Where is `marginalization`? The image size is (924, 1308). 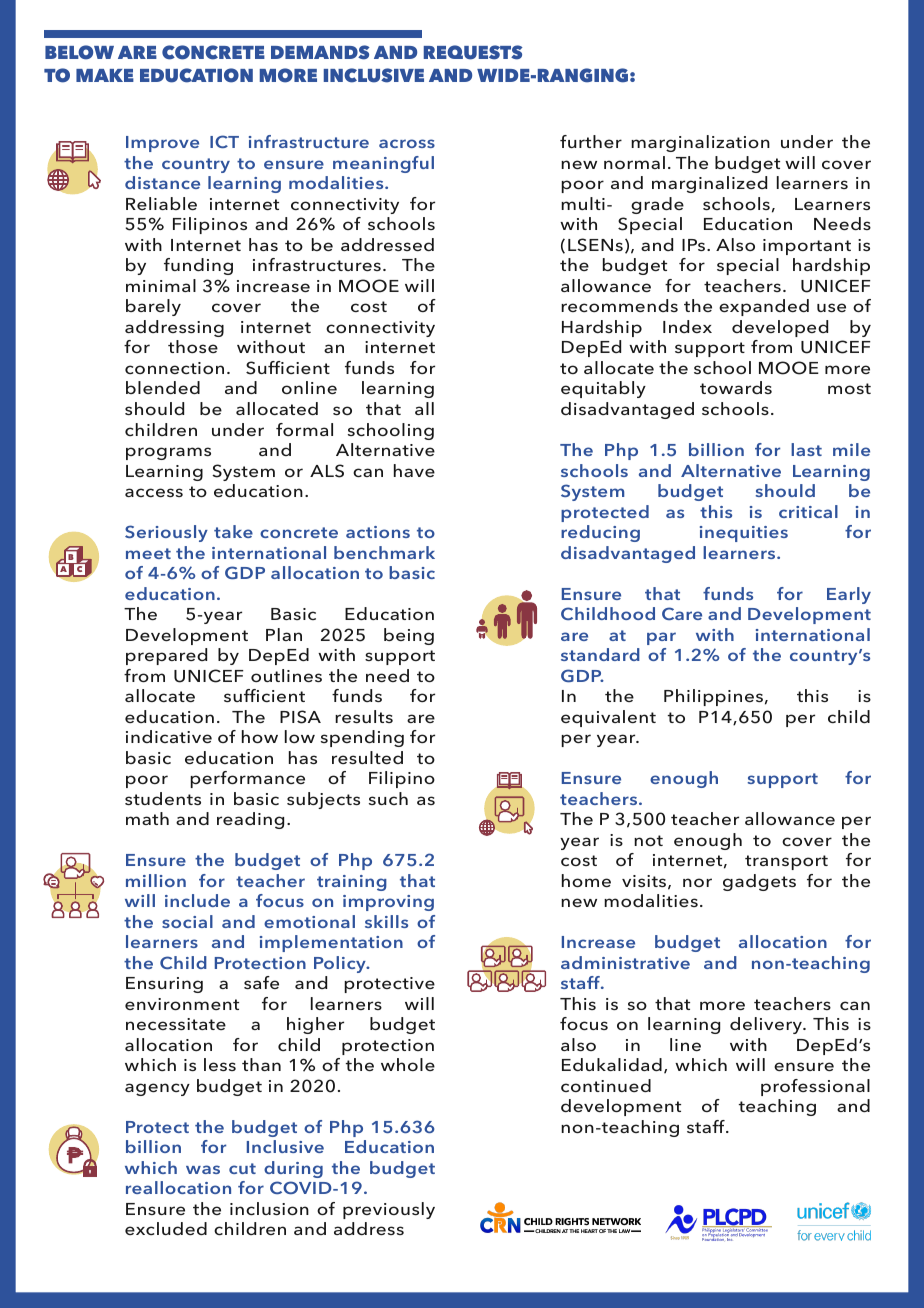 marginalization is located at coordinates (700, 143).
